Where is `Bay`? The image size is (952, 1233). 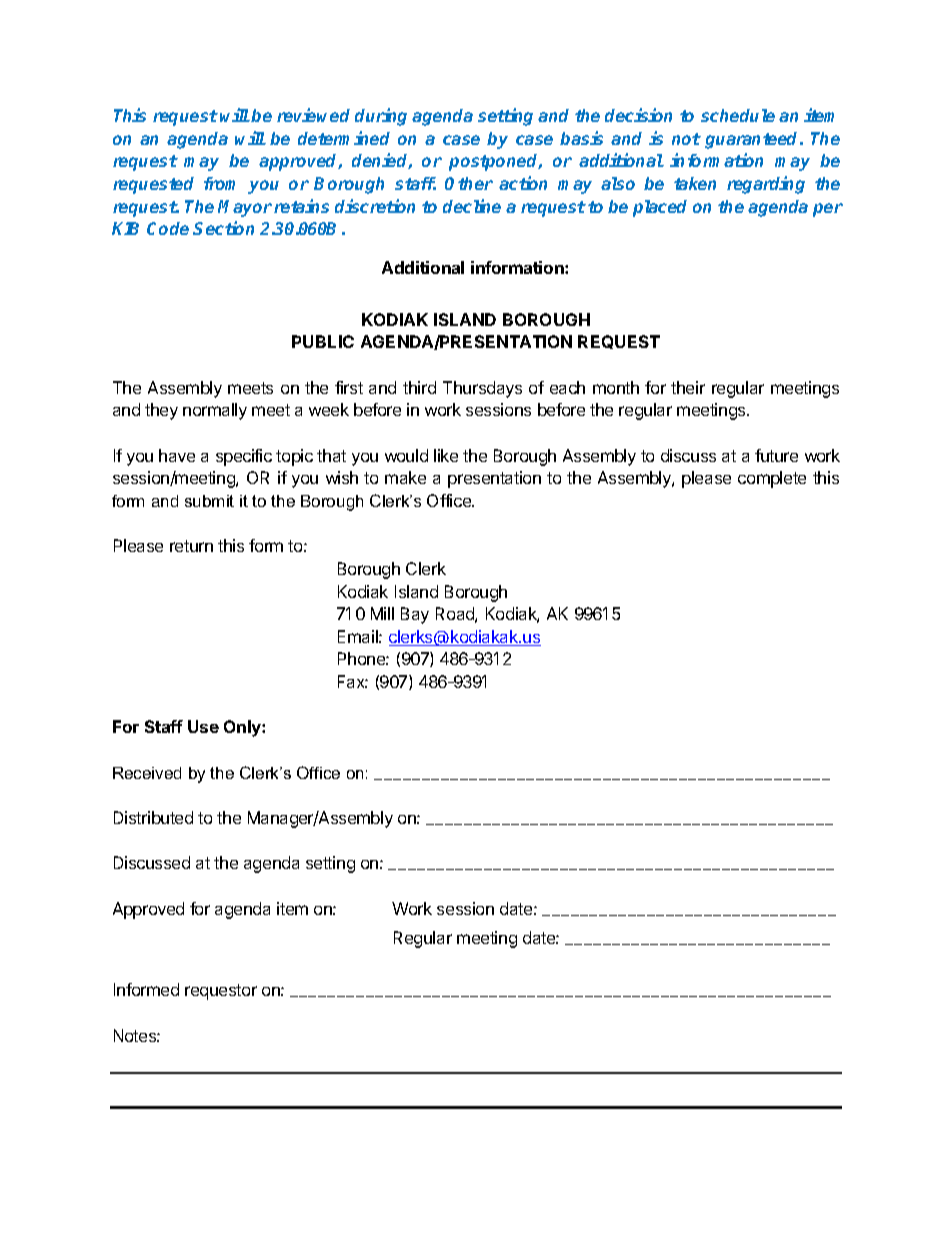 Bay is located at coordinates (415, 615).
